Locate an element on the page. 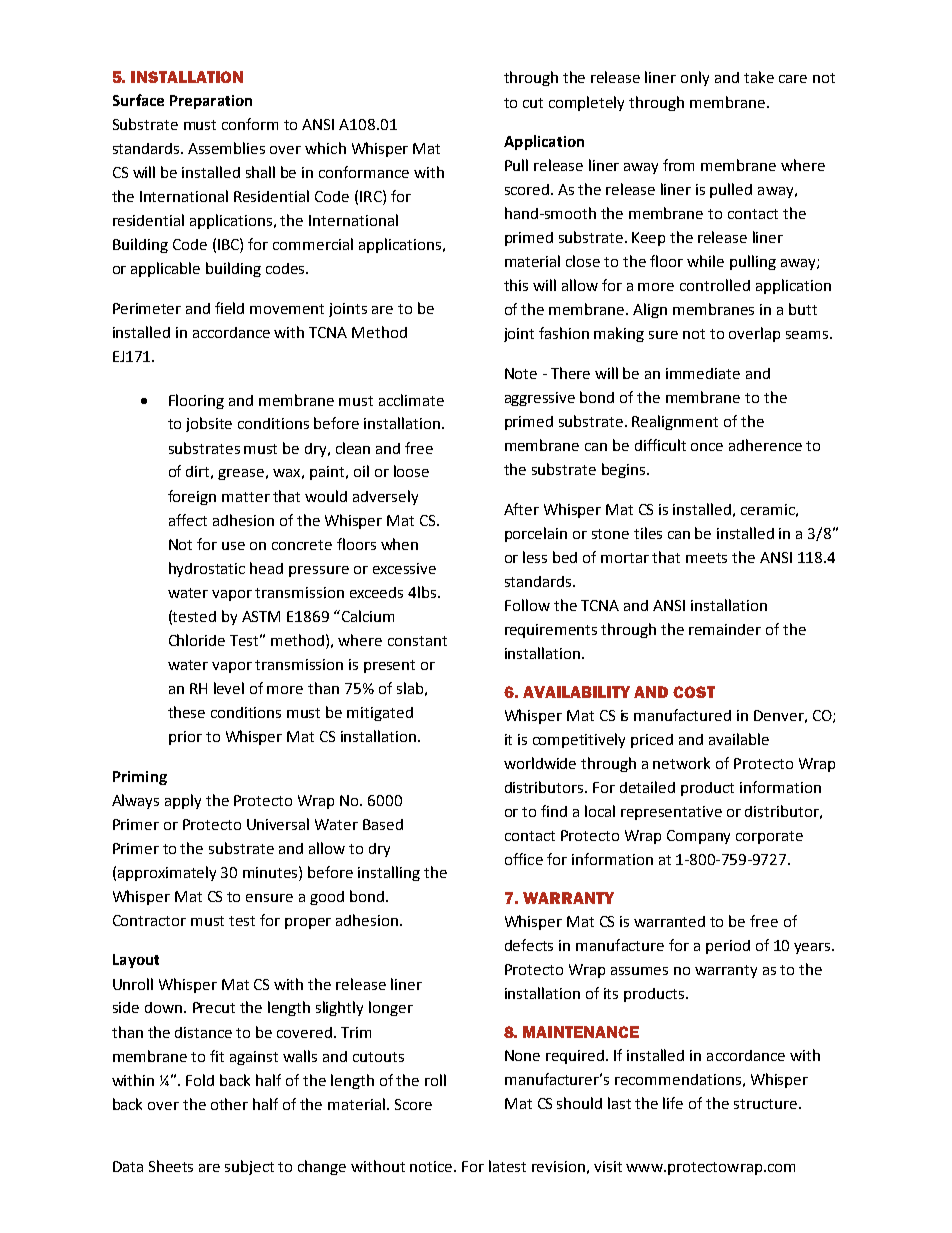  completely is located at coordinates (586, 103).
